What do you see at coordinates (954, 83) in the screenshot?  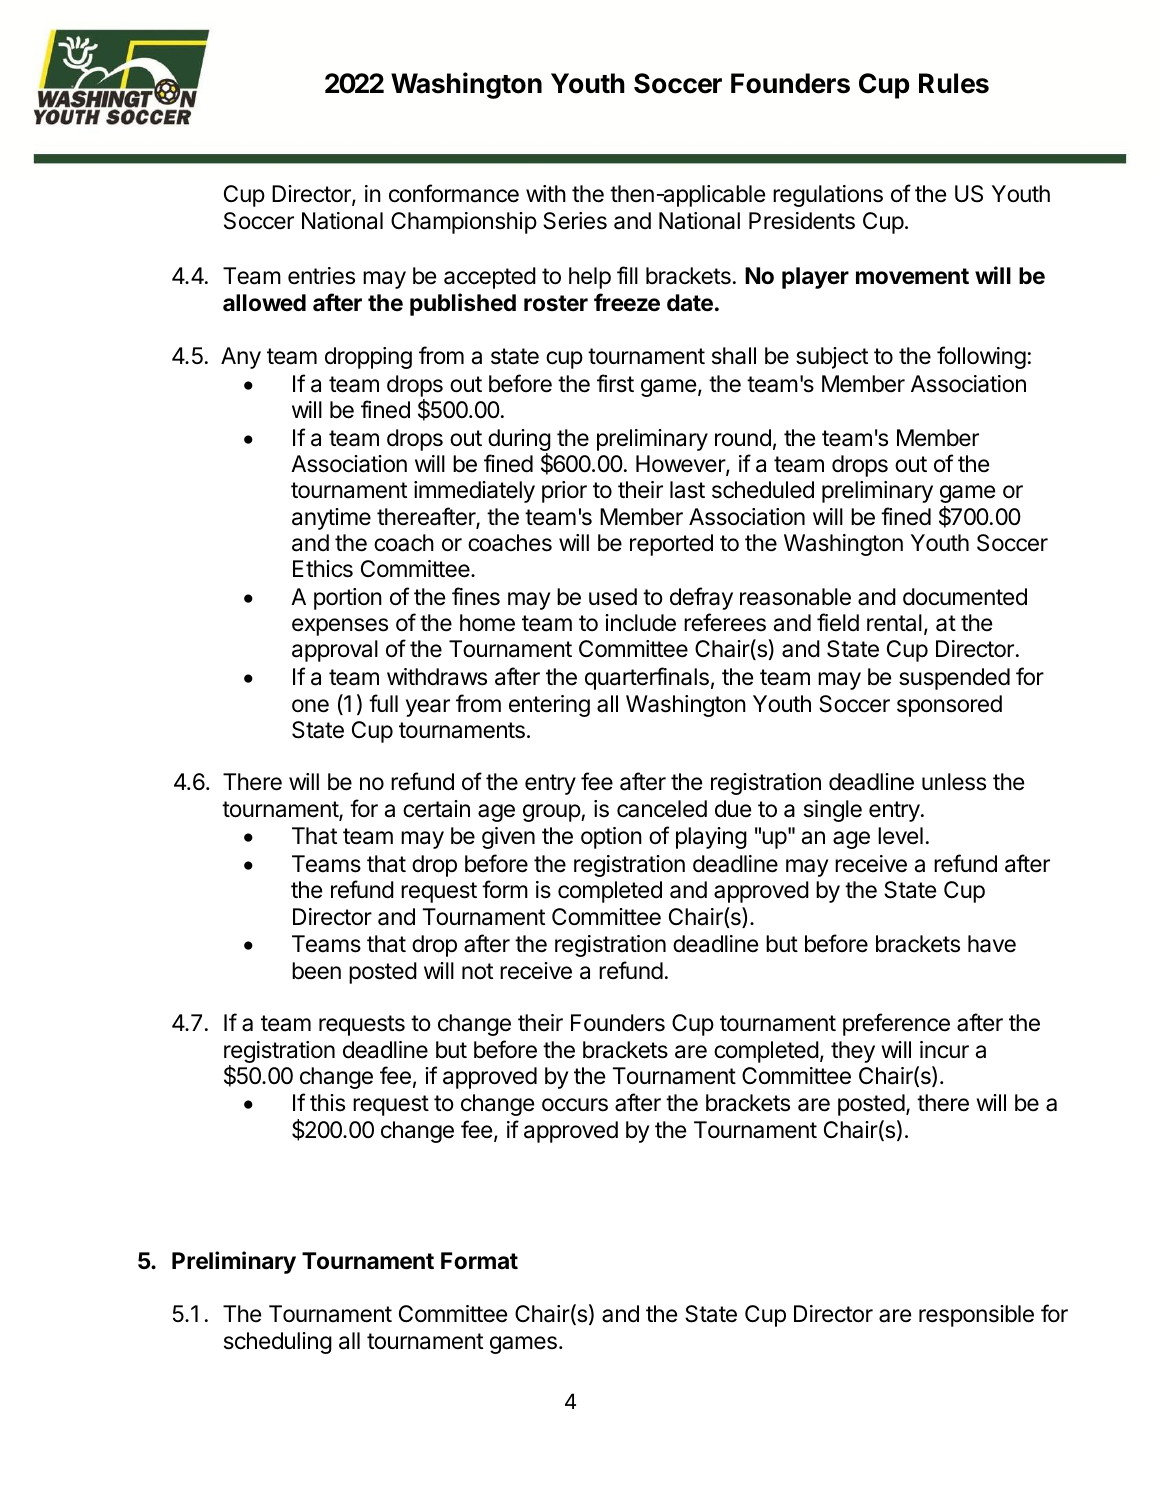 I see `Rules` at bounding box center [954, 83].
